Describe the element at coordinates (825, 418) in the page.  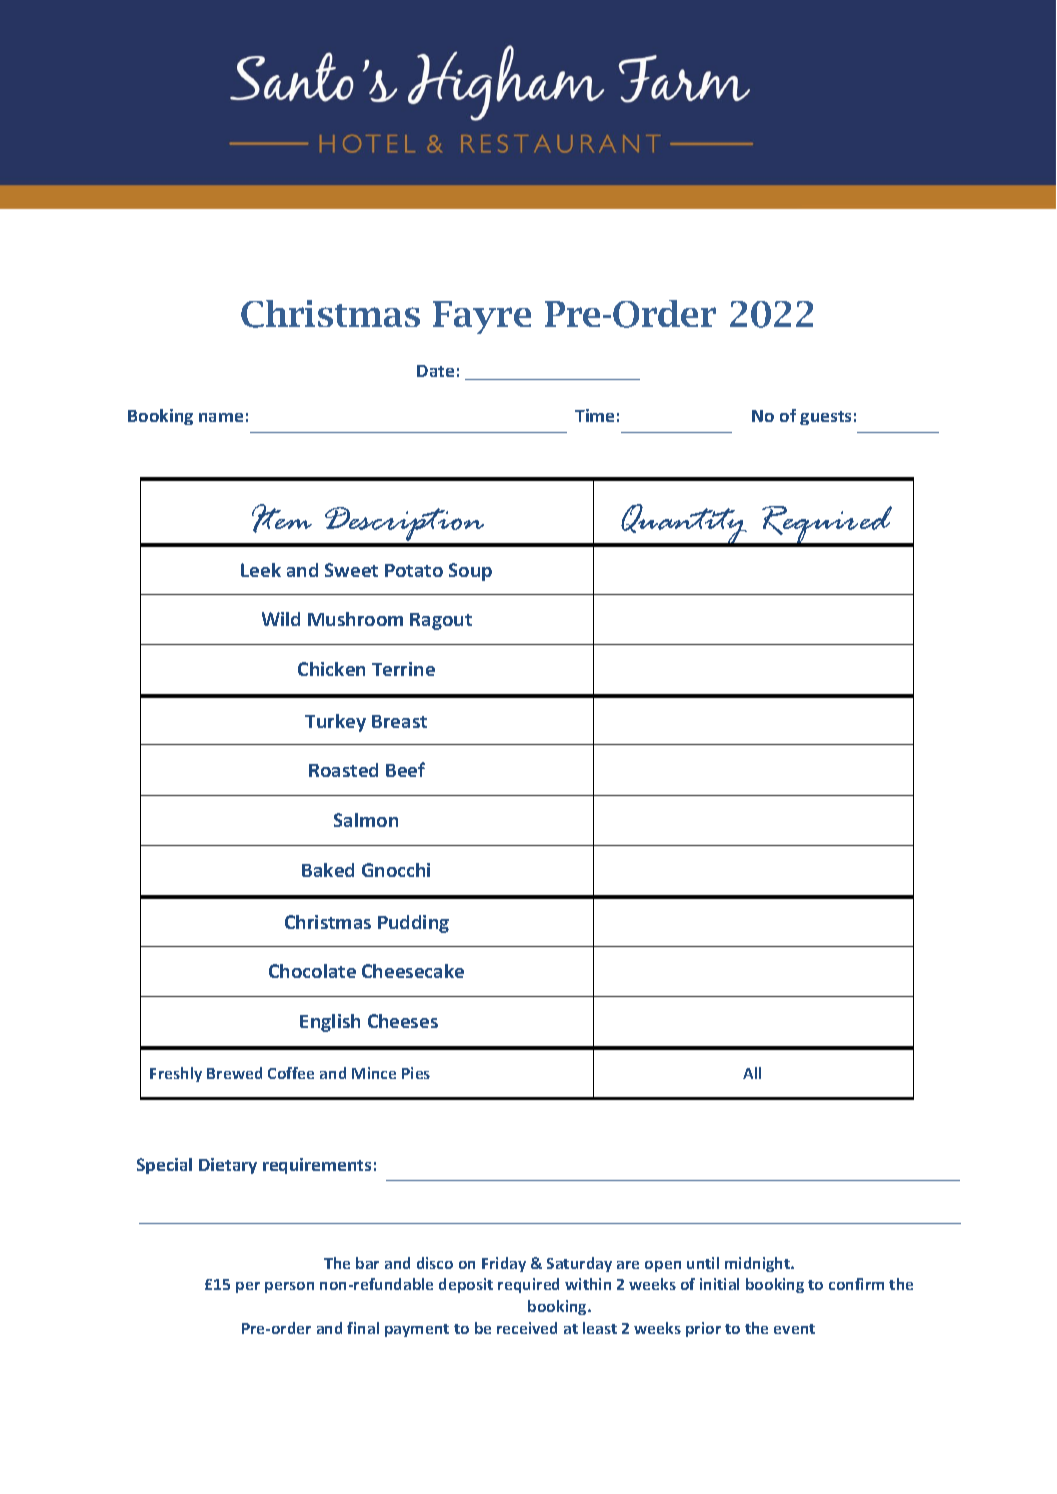
I see `guests` at that location.
